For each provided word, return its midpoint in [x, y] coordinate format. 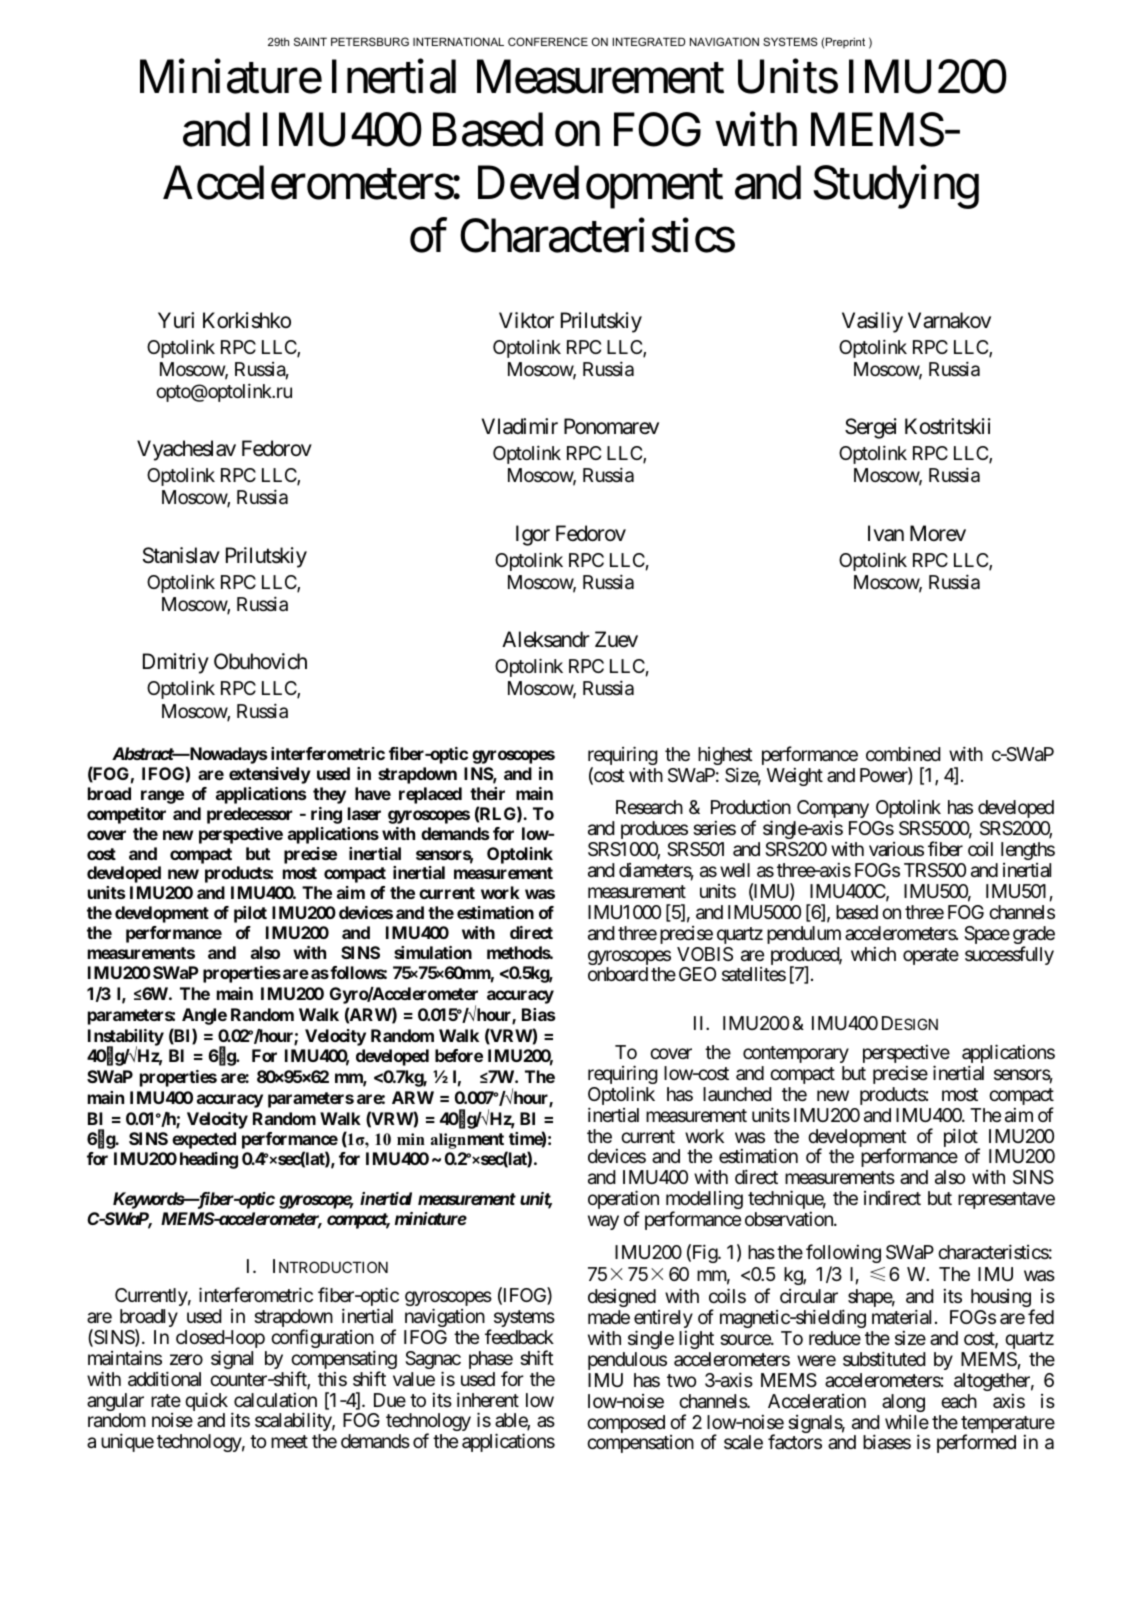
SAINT [310, 41]
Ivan [886, 533]
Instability [126, 1038]
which [873, 954]
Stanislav [181, 555]
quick [206, 1403]
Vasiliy [872, 322]
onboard [618, 974]
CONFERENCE [548, 41]
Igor [533, 535]
